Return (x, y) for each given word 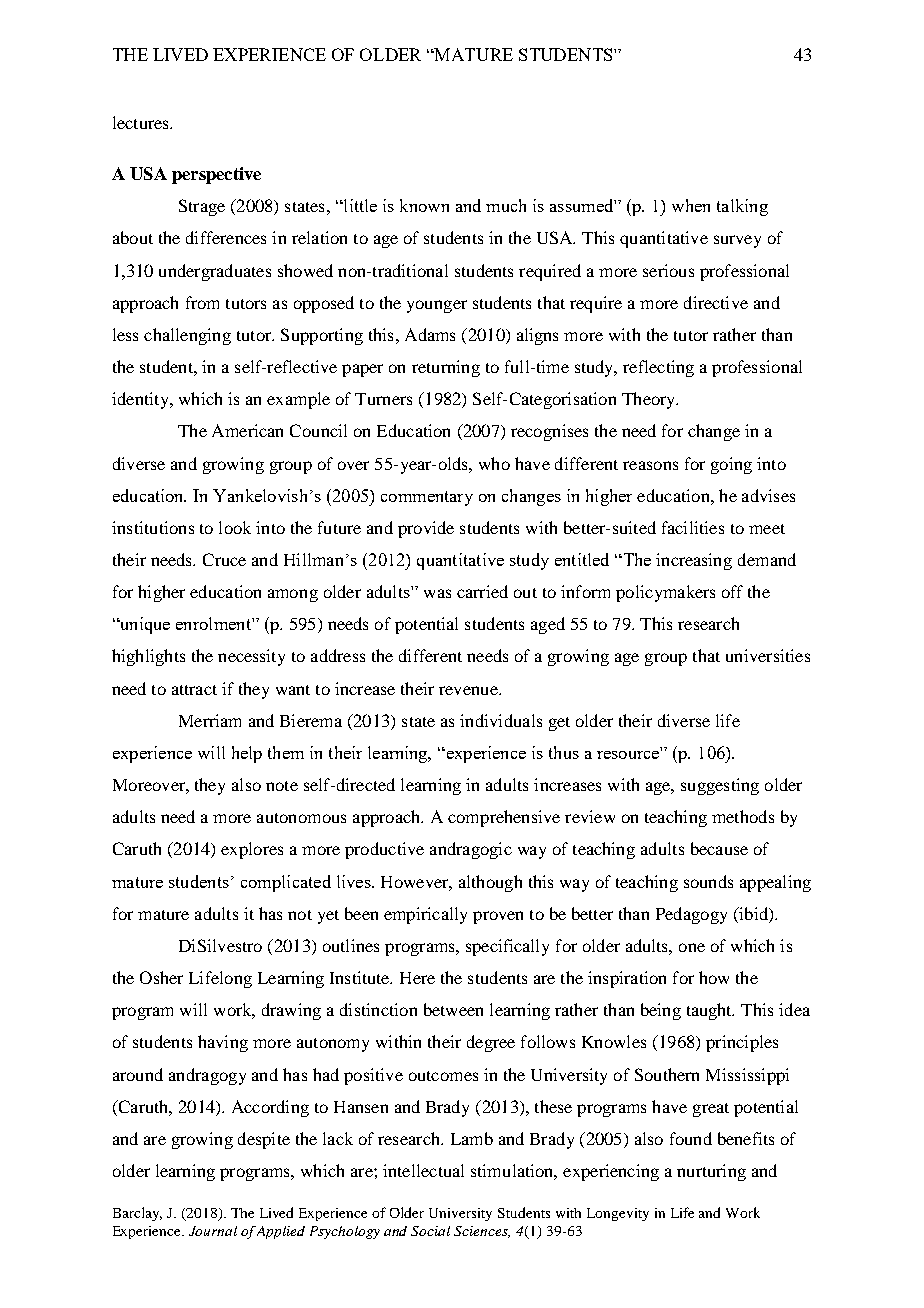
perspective (216, 175)
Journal (213, 1231)
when (691, 205)
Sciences (482, 1232)
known (424, 205)
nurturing (711, 1172)
